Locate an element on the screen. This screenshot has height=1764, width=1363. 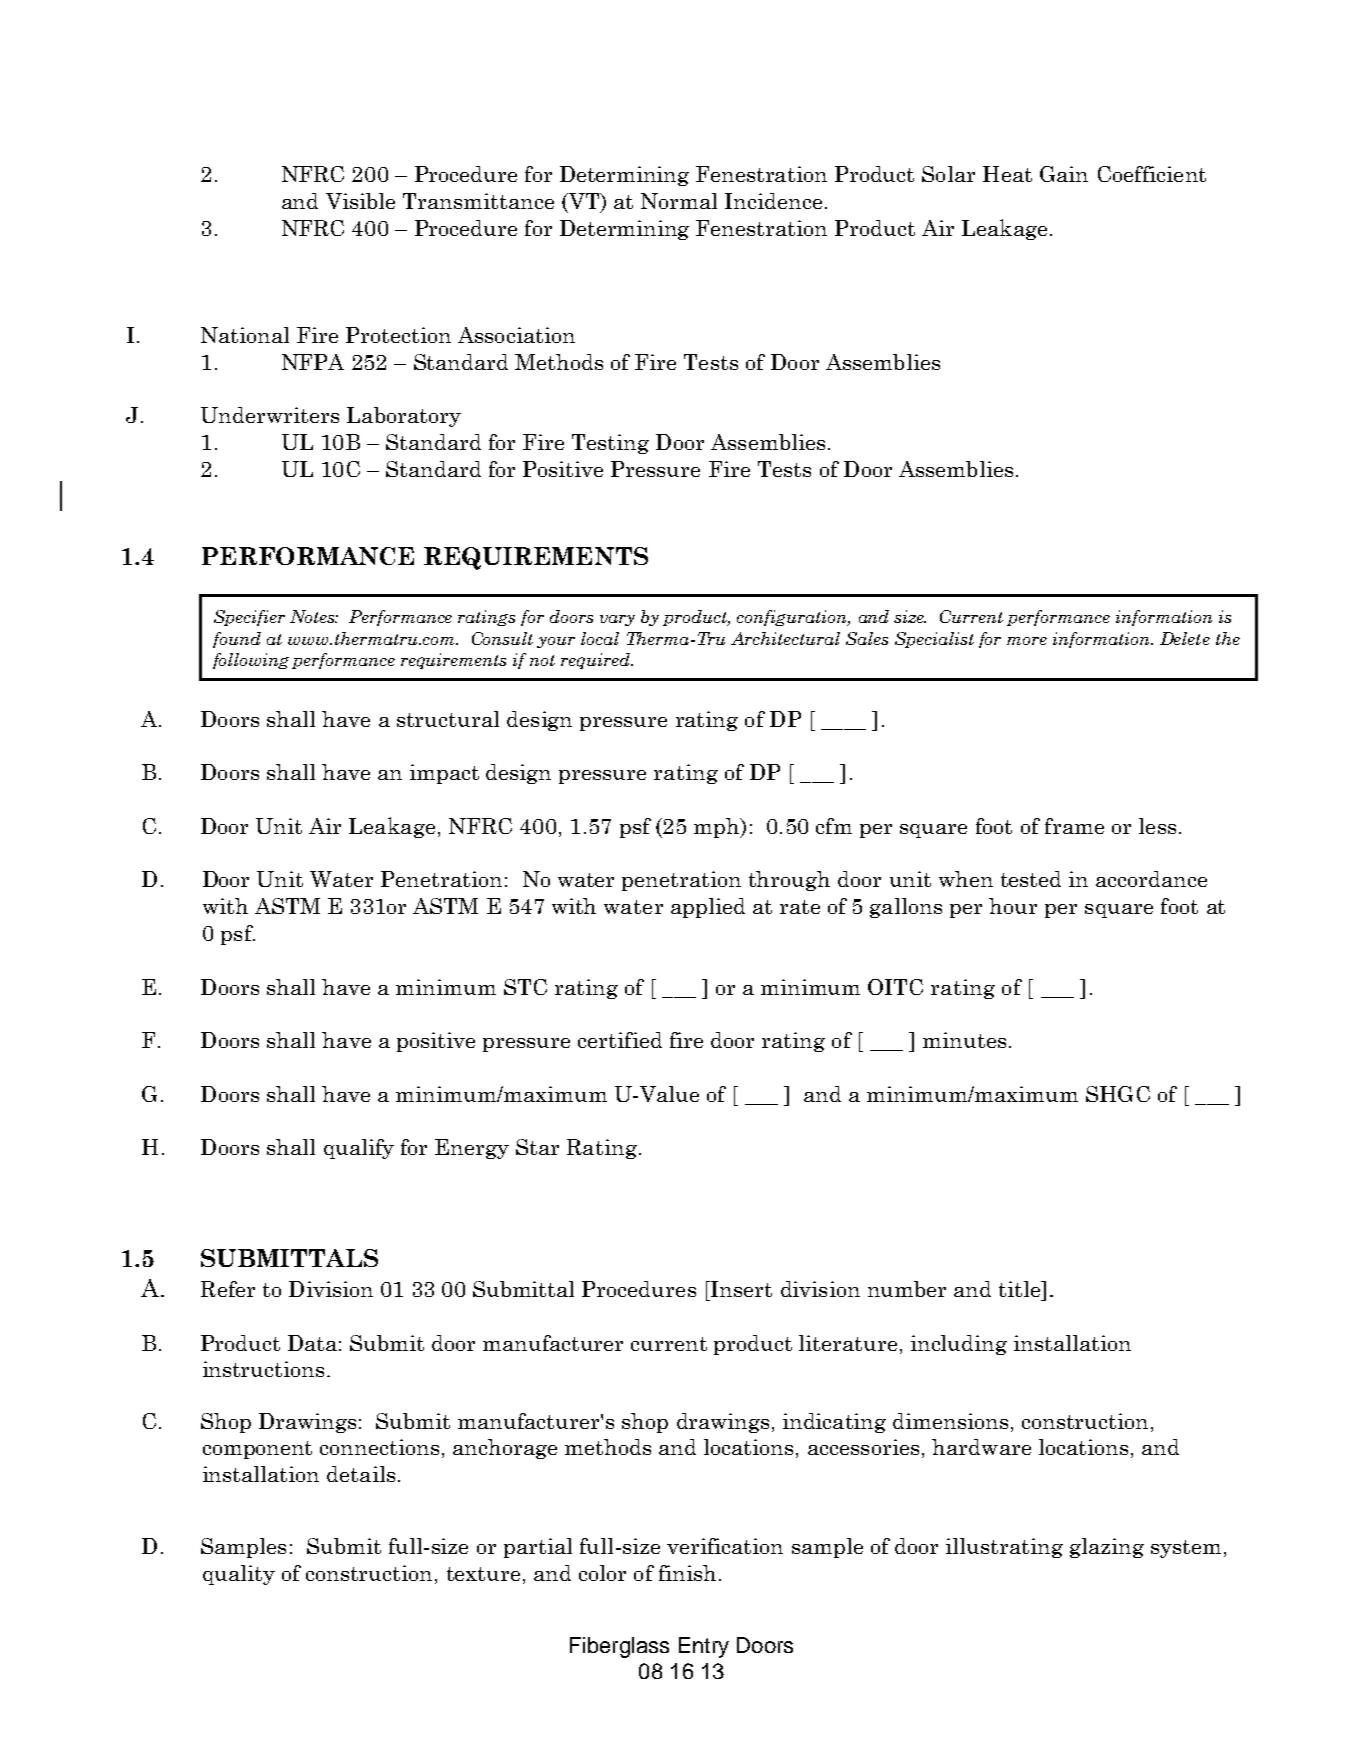
more is located at coordinates (1027, 641).
